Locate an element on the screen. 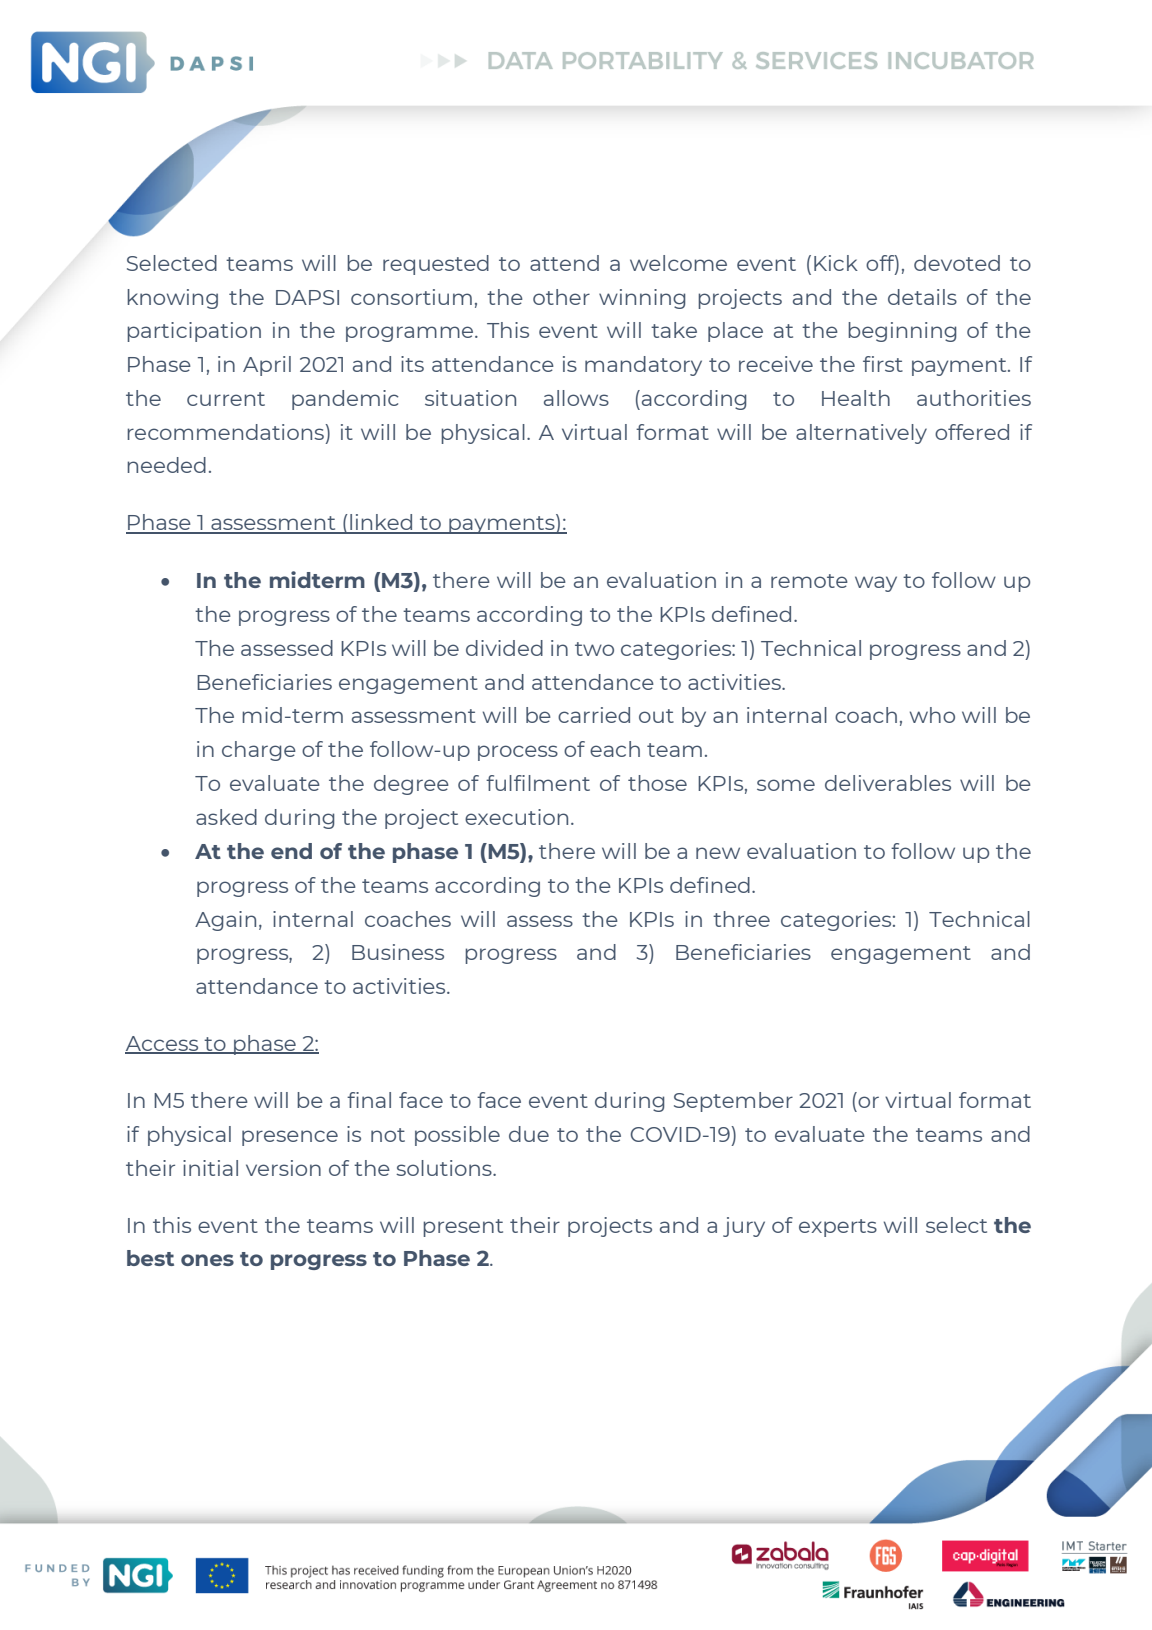  details is located at coordinates (922, 297).
